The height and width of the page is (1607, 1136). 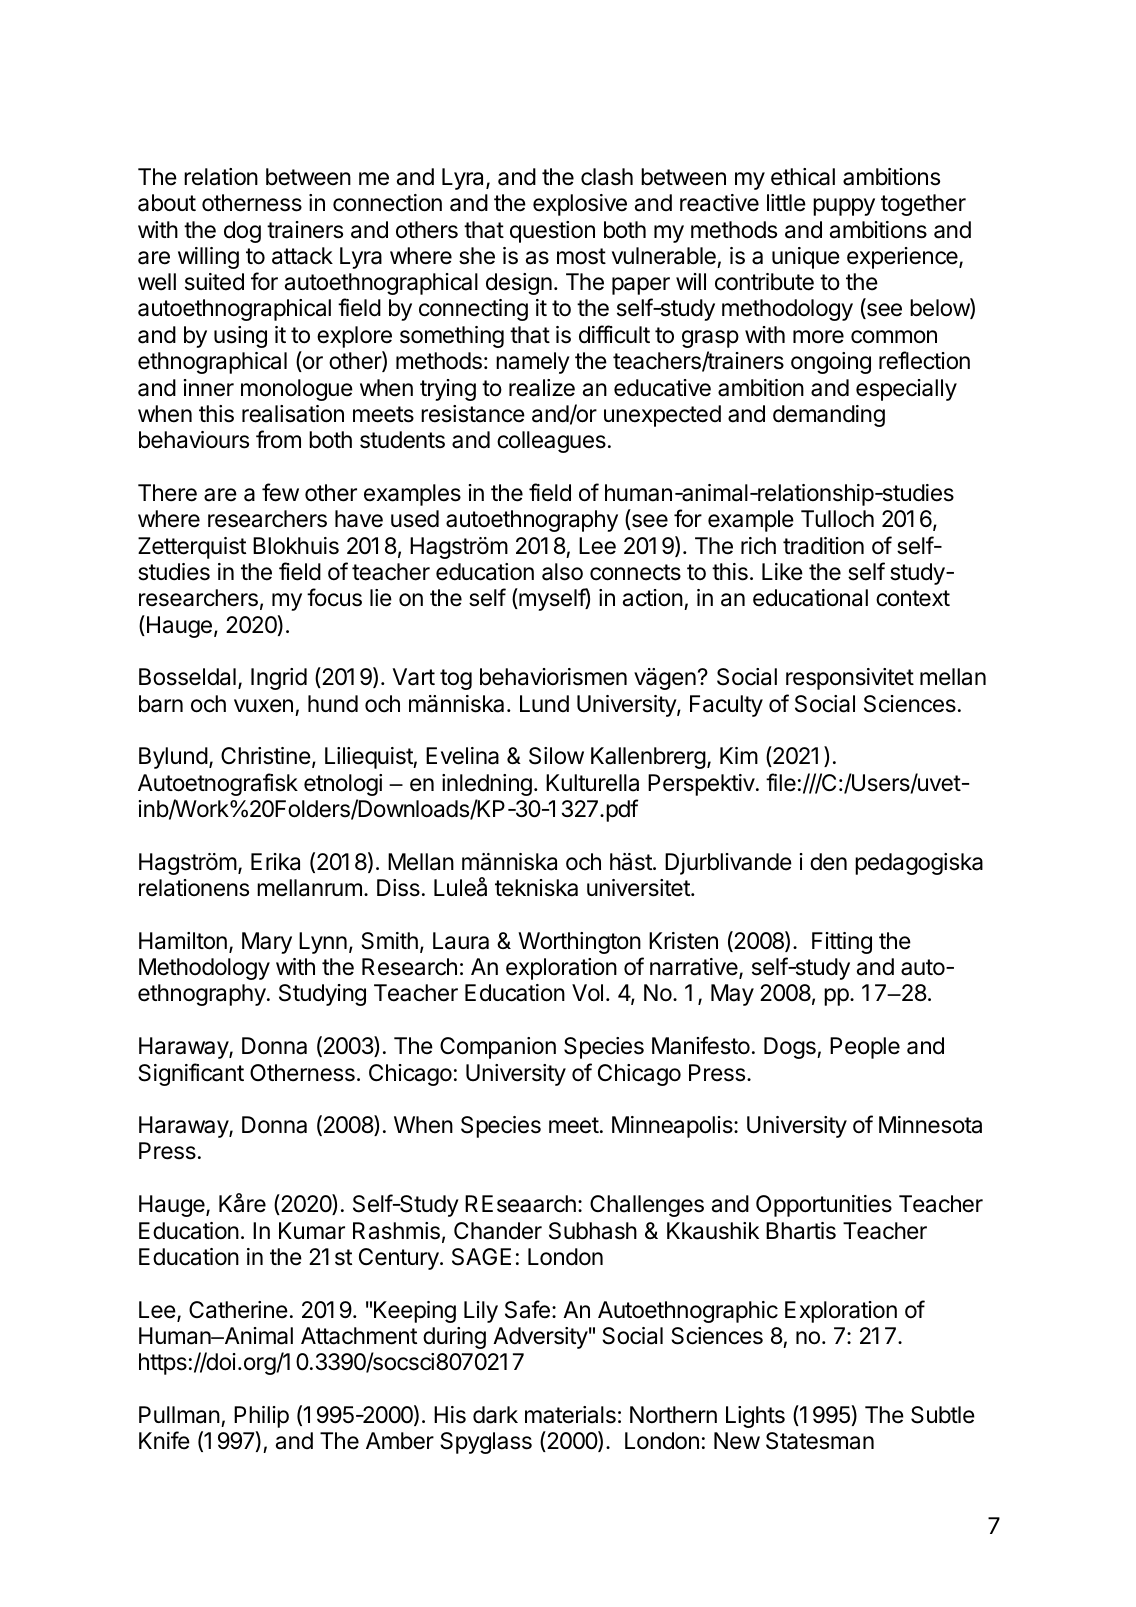 What do you see at coordinates (726, 706) in the page?
I see `Faculty` at bounding box center [726, 706].
